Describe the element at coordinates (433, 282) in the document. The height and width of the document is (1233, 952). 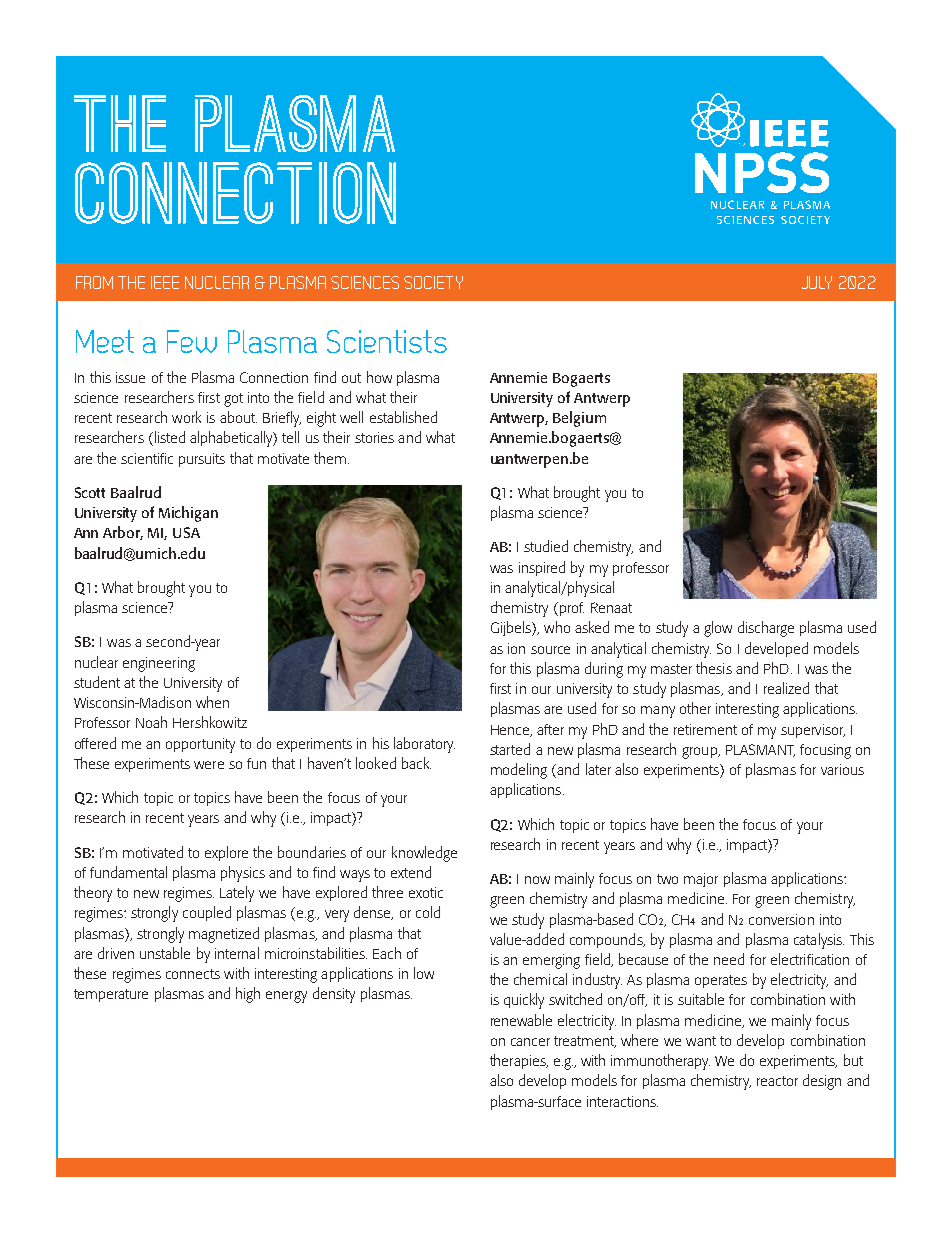
I see `SOCIETY` at that location.
